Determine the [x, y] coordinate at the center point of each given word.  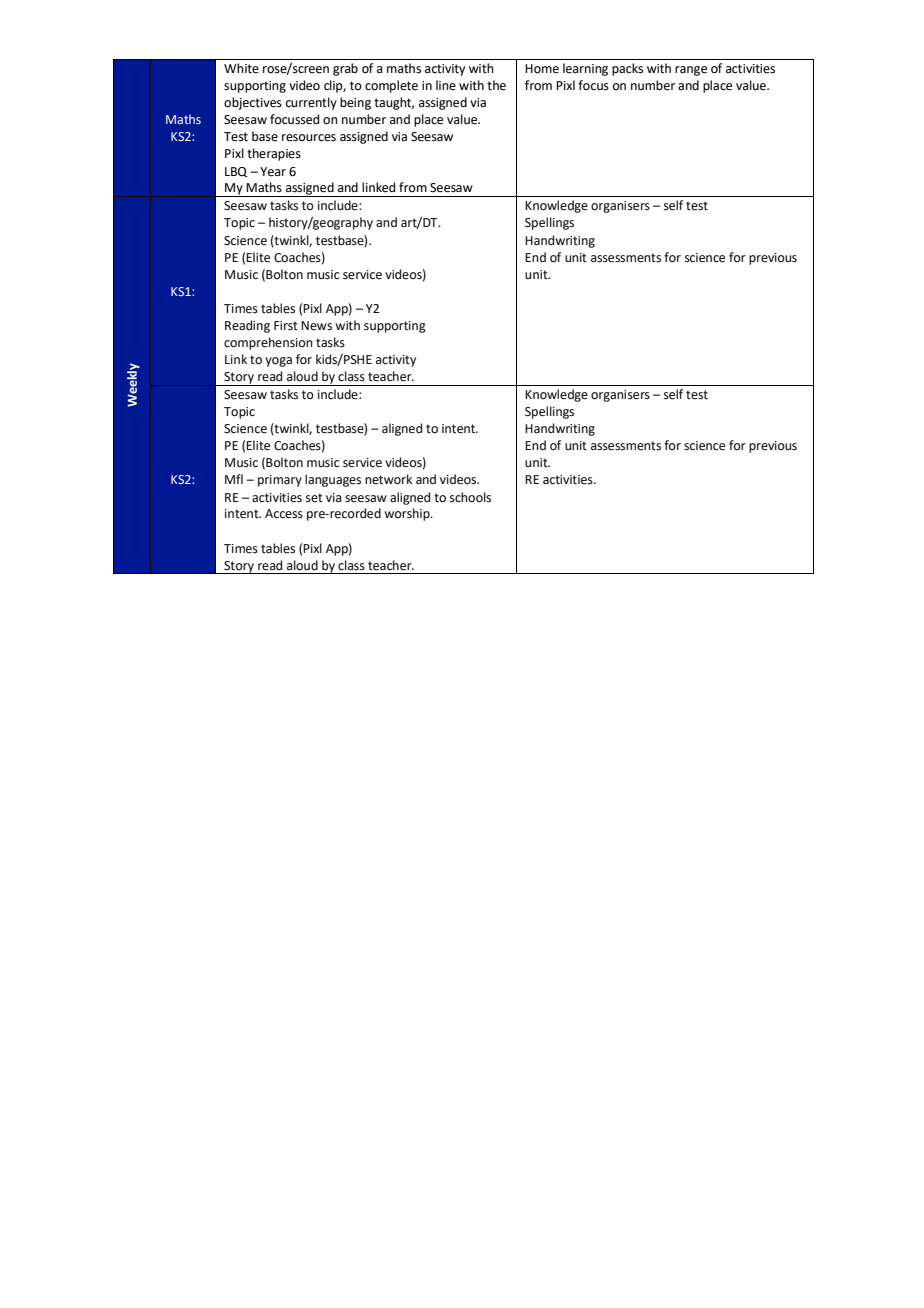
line [446, 85]
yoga [278, 362]
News [316, 326]
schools [470, 497]
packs [627, 69]
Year [273, 172]
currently [311, 103]
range [691, 71]
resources [309, 138]
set [314, 498]
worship [408, 514]
